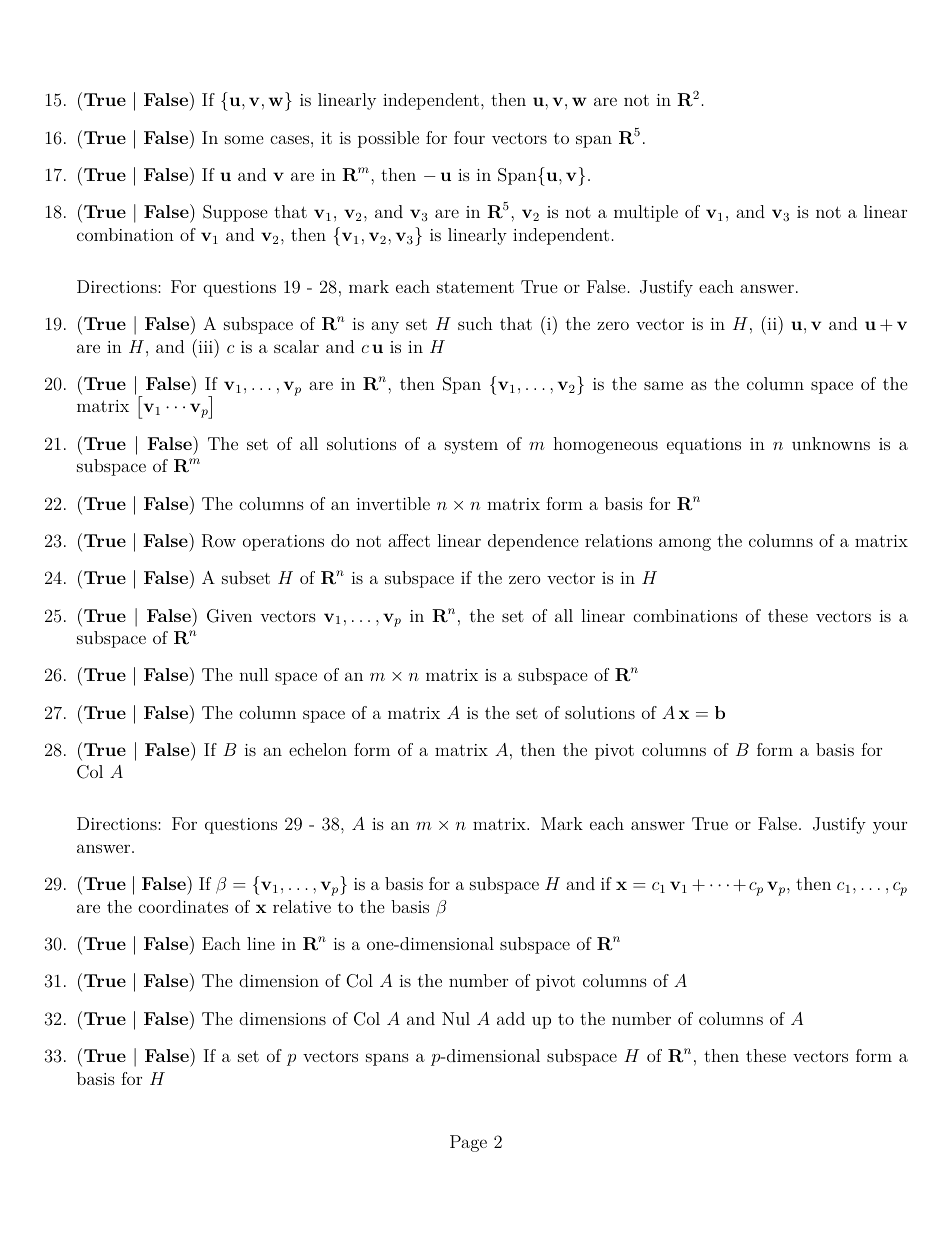  Describe the element at coordinates (283, 543) in the screenshot. I see `operations` at that location.
